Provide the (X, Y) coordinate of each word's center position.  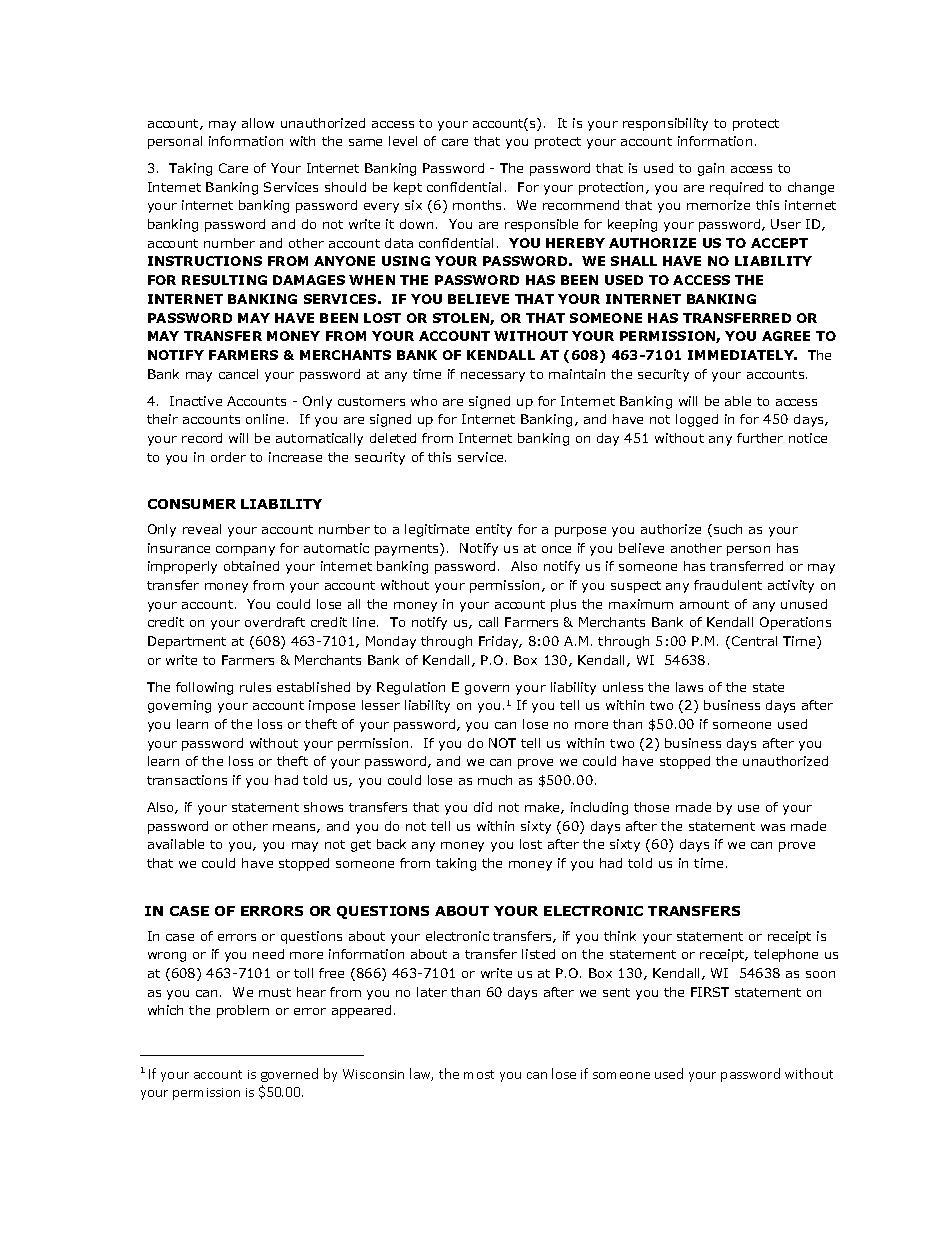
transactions (187, 780)
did (483, 807)
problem (243, 1011)
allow (258, 123)
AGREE (786, 336)
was (773, 827)
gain (711, 169)
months (479, 205)
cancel (238, 374)
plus (563, 605)
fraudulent (728, 585)
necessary (493, 377)
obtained (251, 566)
